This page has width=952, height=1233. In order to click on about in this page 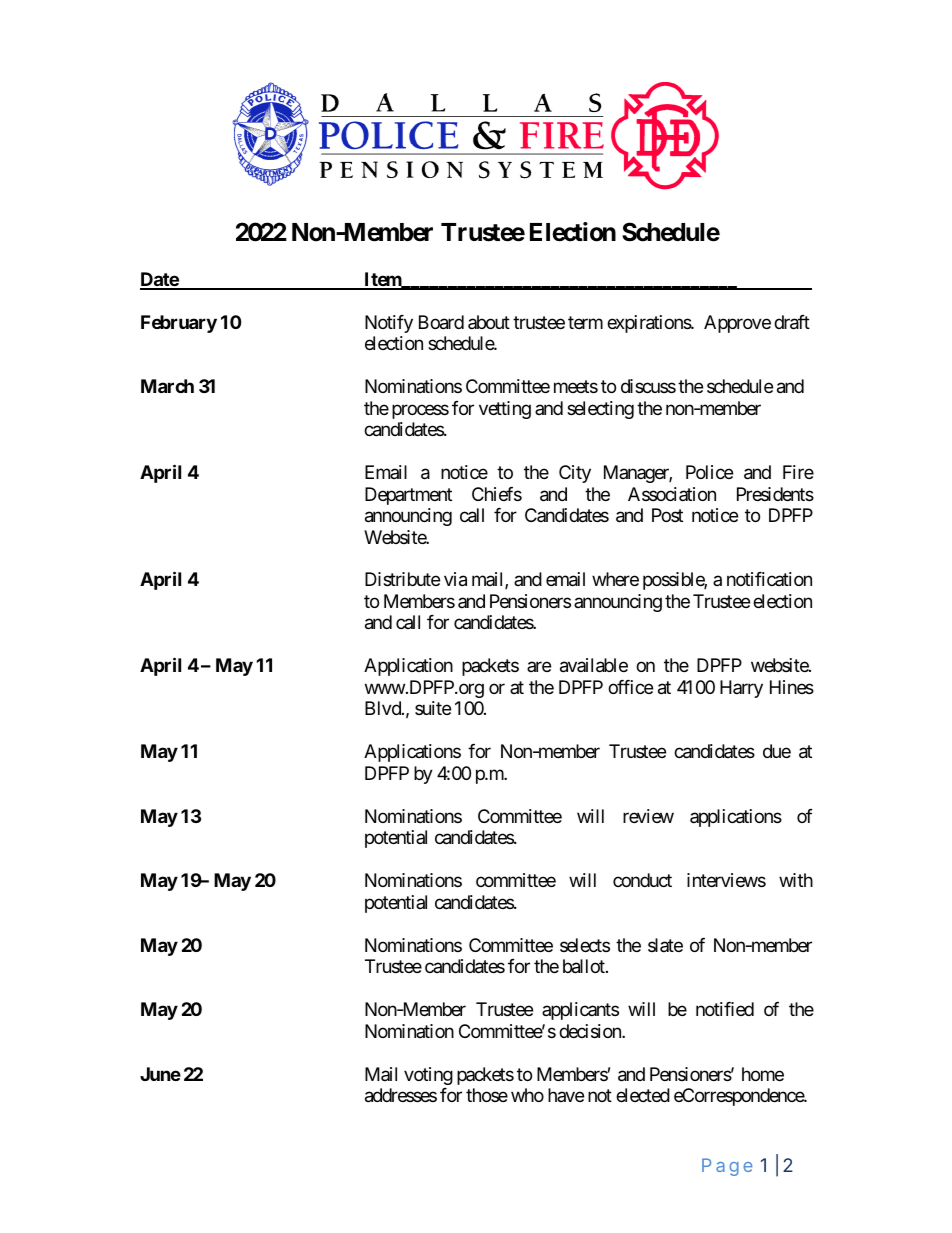, I will do `click(489, 322)`.
